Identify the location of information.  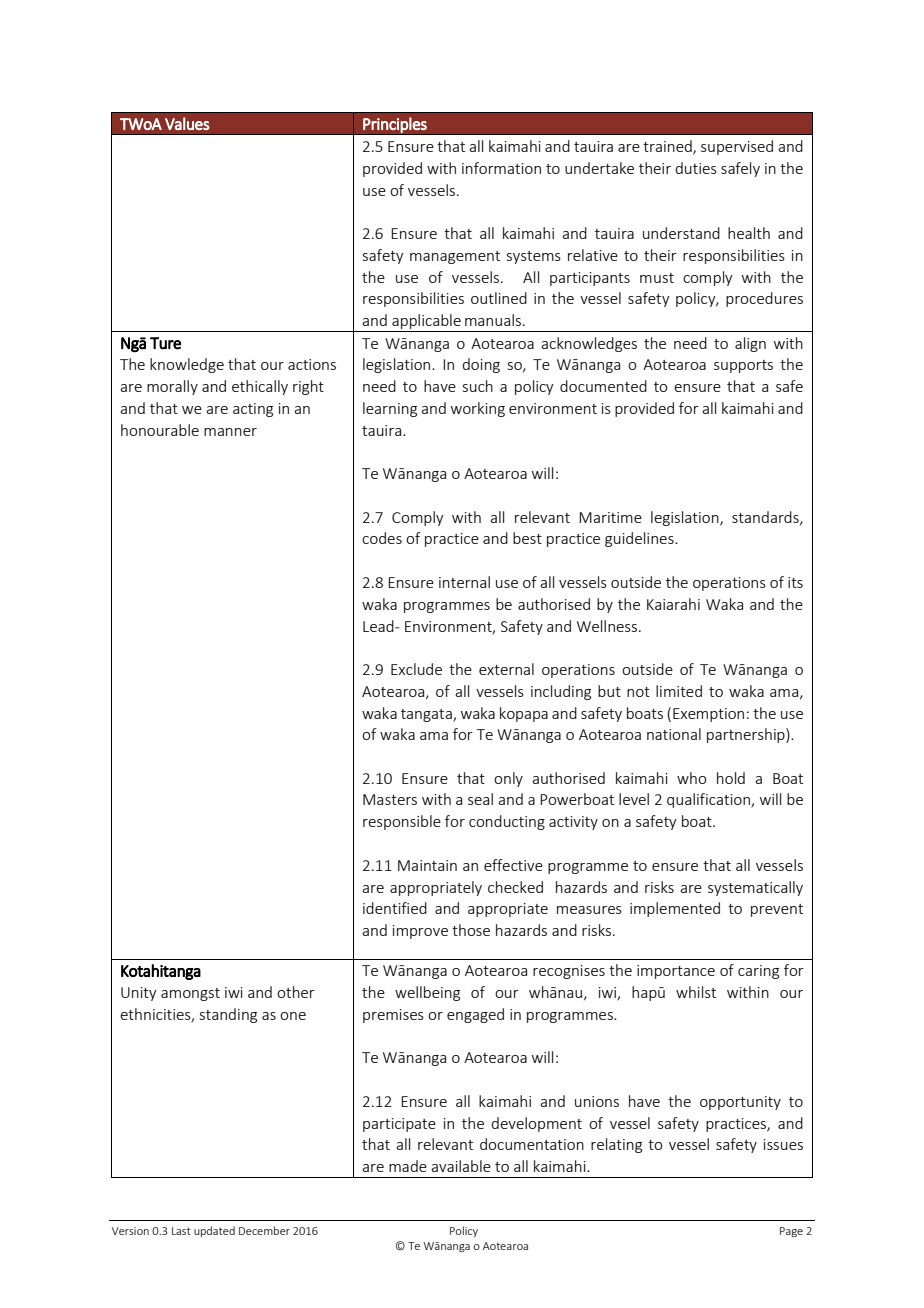
(501, 168).
